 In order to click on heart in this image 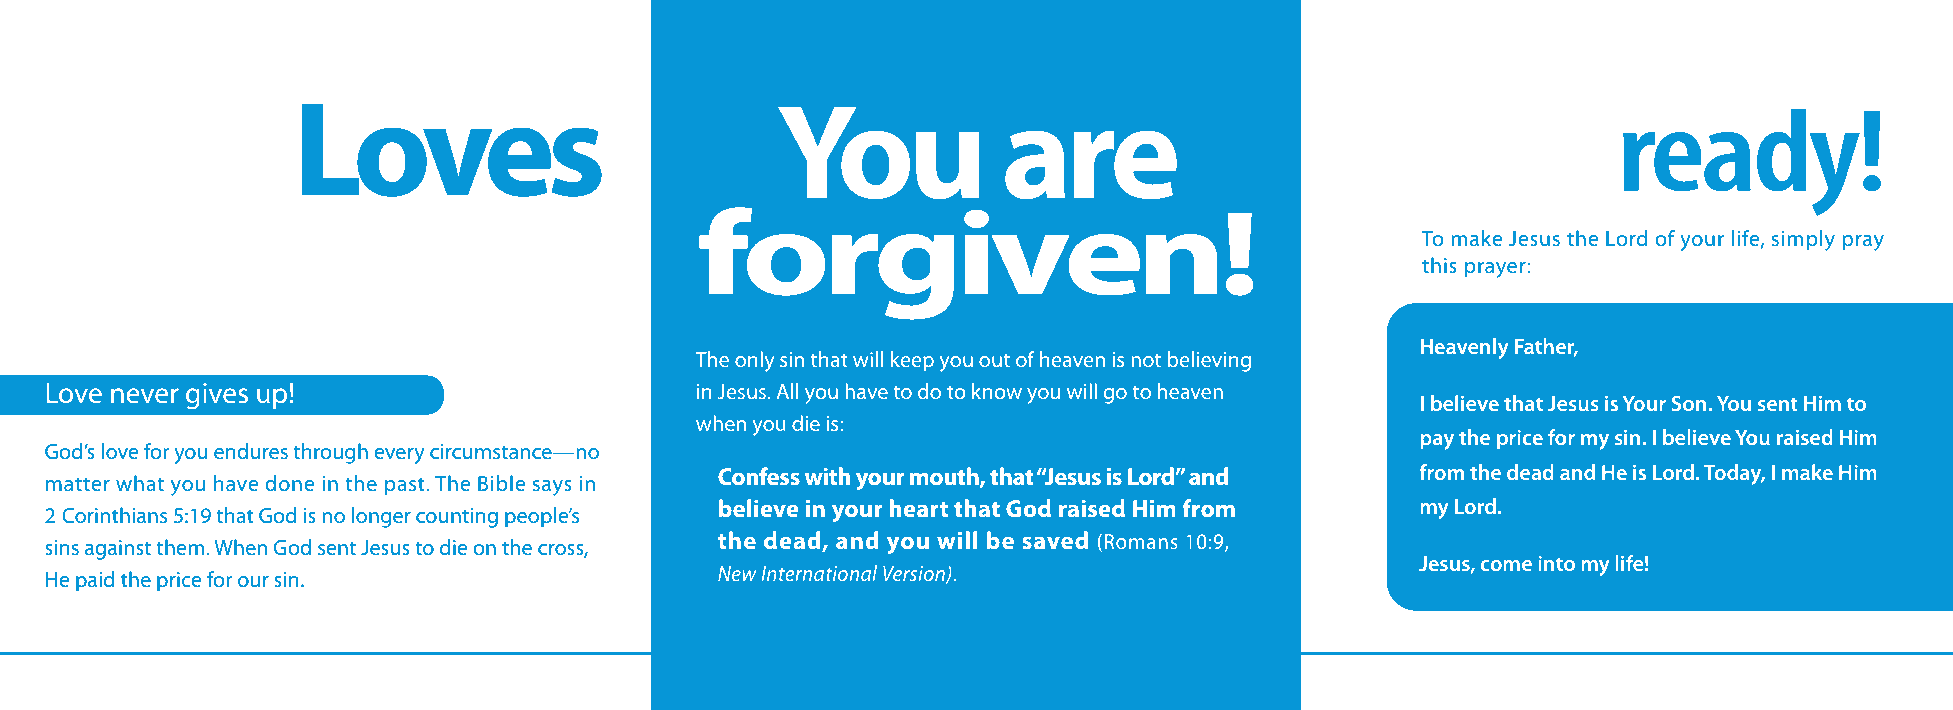, I will do `click(919, 508)`.
